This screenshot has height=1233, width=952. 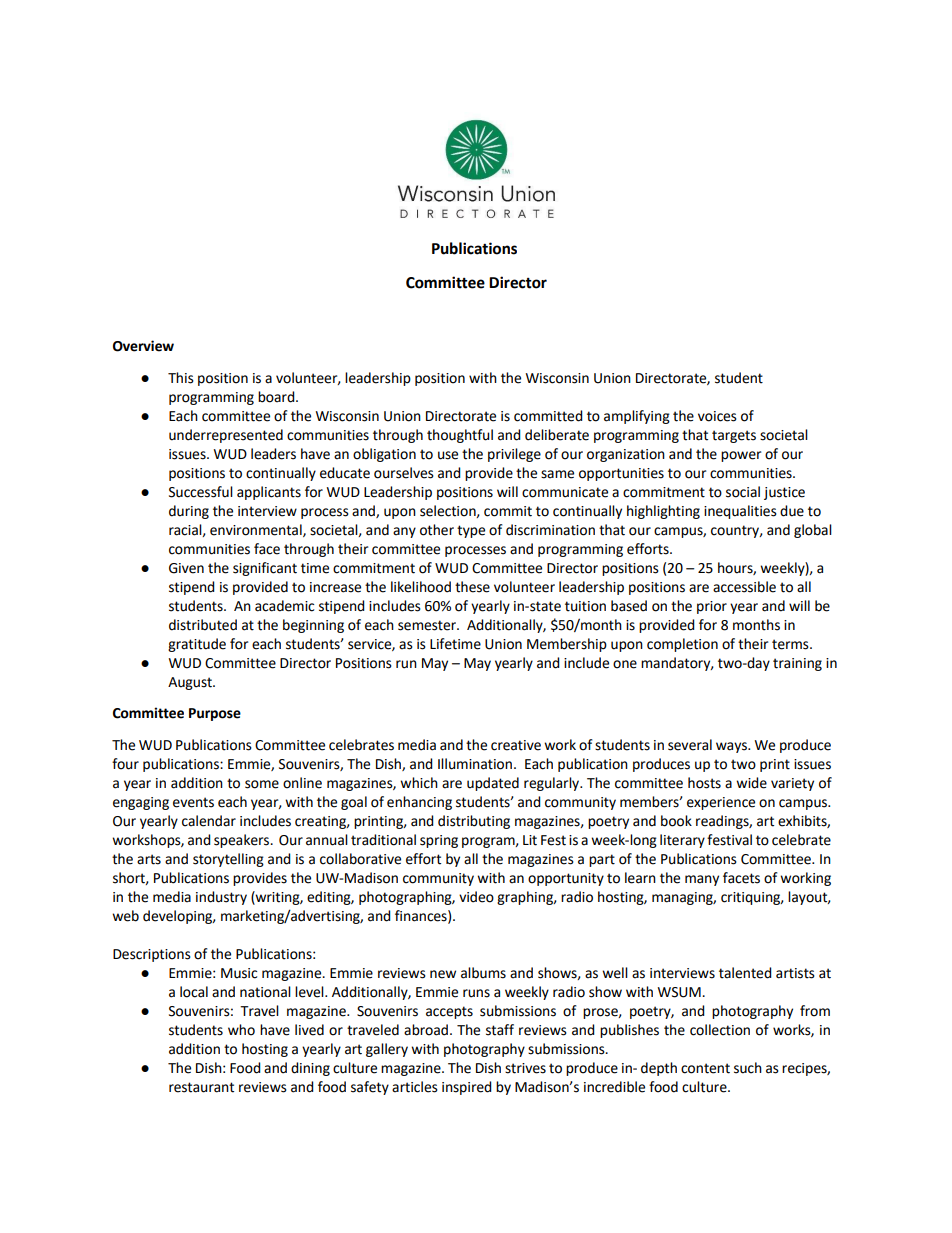 I want to click on restaurant, so click(x=201, y=1087).
